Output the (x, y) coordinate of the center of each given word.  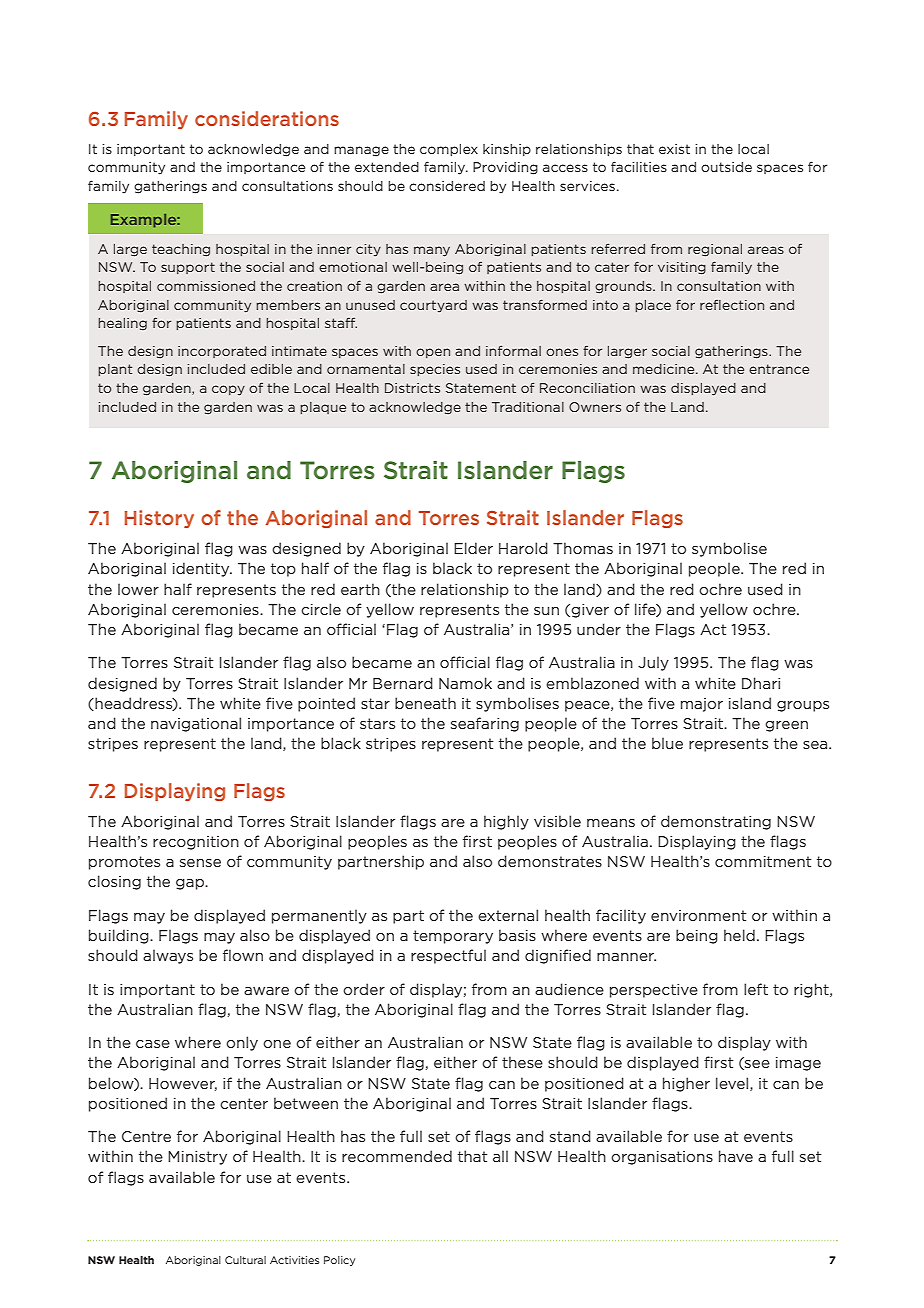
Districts (412, 388)
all (500, 1156)
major (702, 705)
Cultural (245, 1260)
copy (228, 390)
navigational (196, 724)
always (168, 956)
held (739, 935)
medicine (665, 369)
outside (726, 167)
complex (449, 150)
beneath (425, 703)
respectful (448, 956)
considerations (267, 118)
